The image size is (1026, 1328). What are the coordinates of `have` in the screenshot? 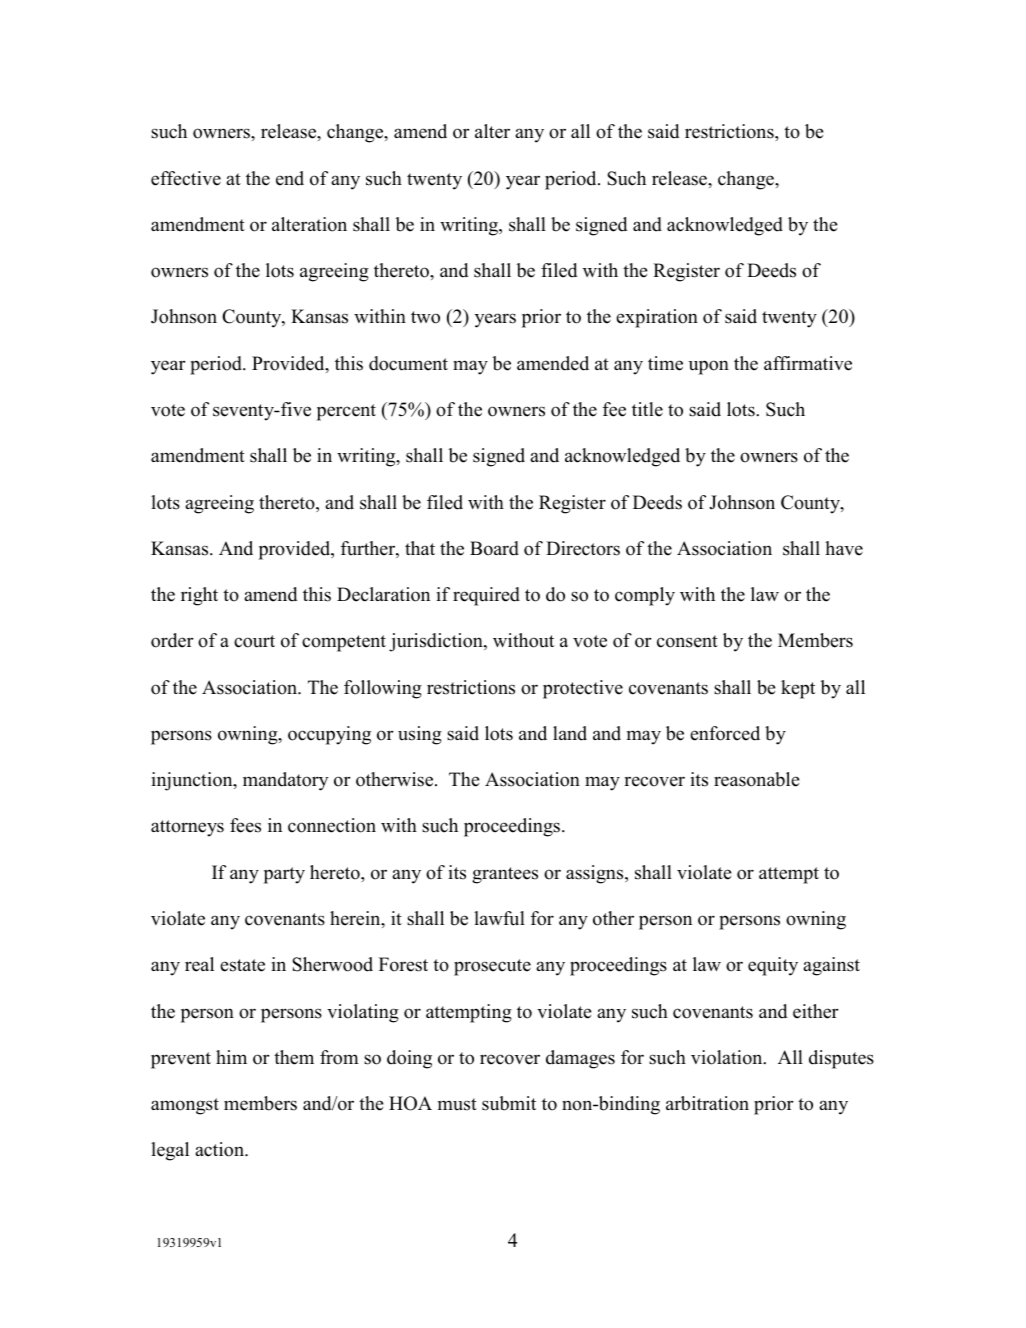 It's located at (844, 548).
